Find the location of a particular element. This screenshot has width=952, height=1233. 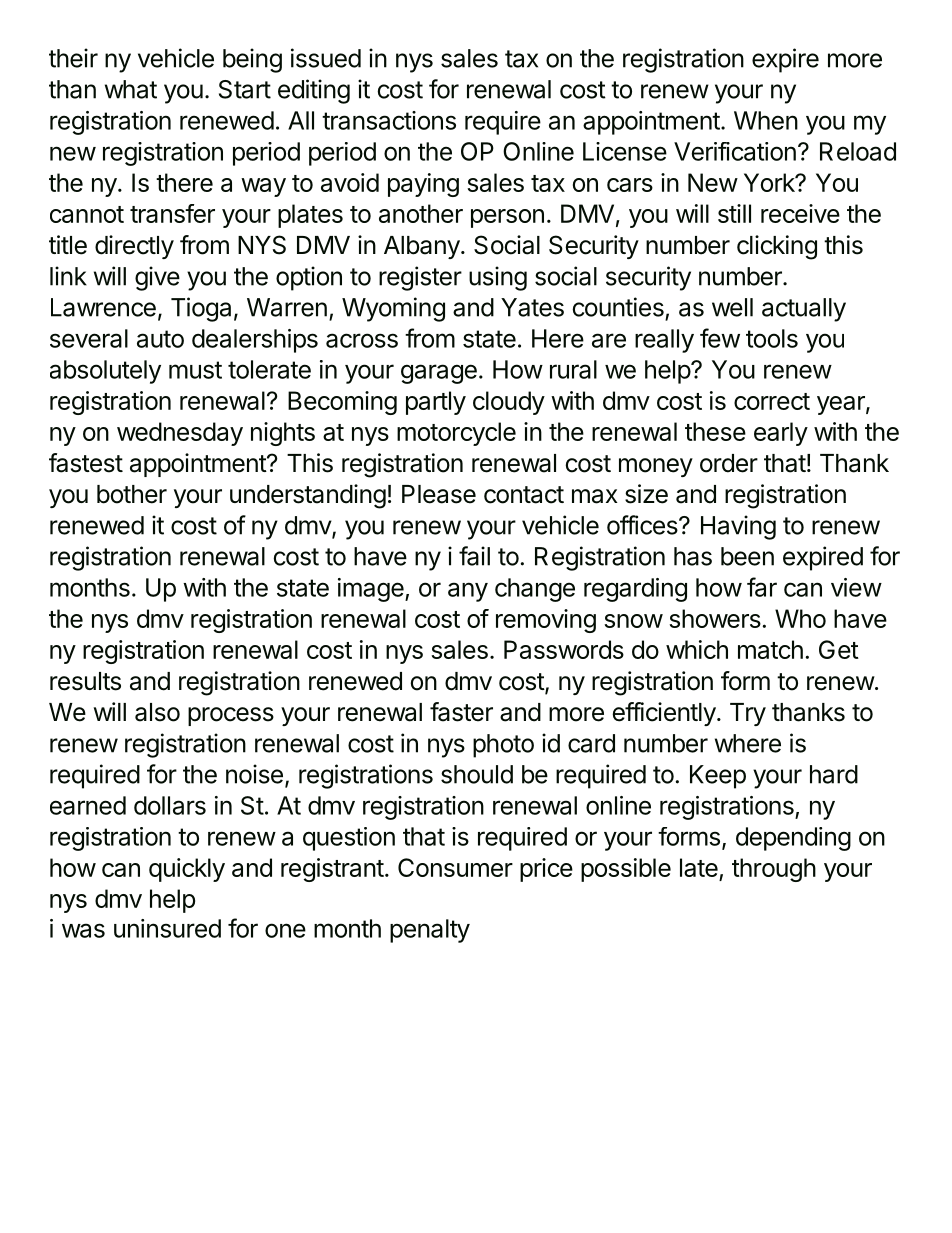

what is located at coordinates (131, 89).
